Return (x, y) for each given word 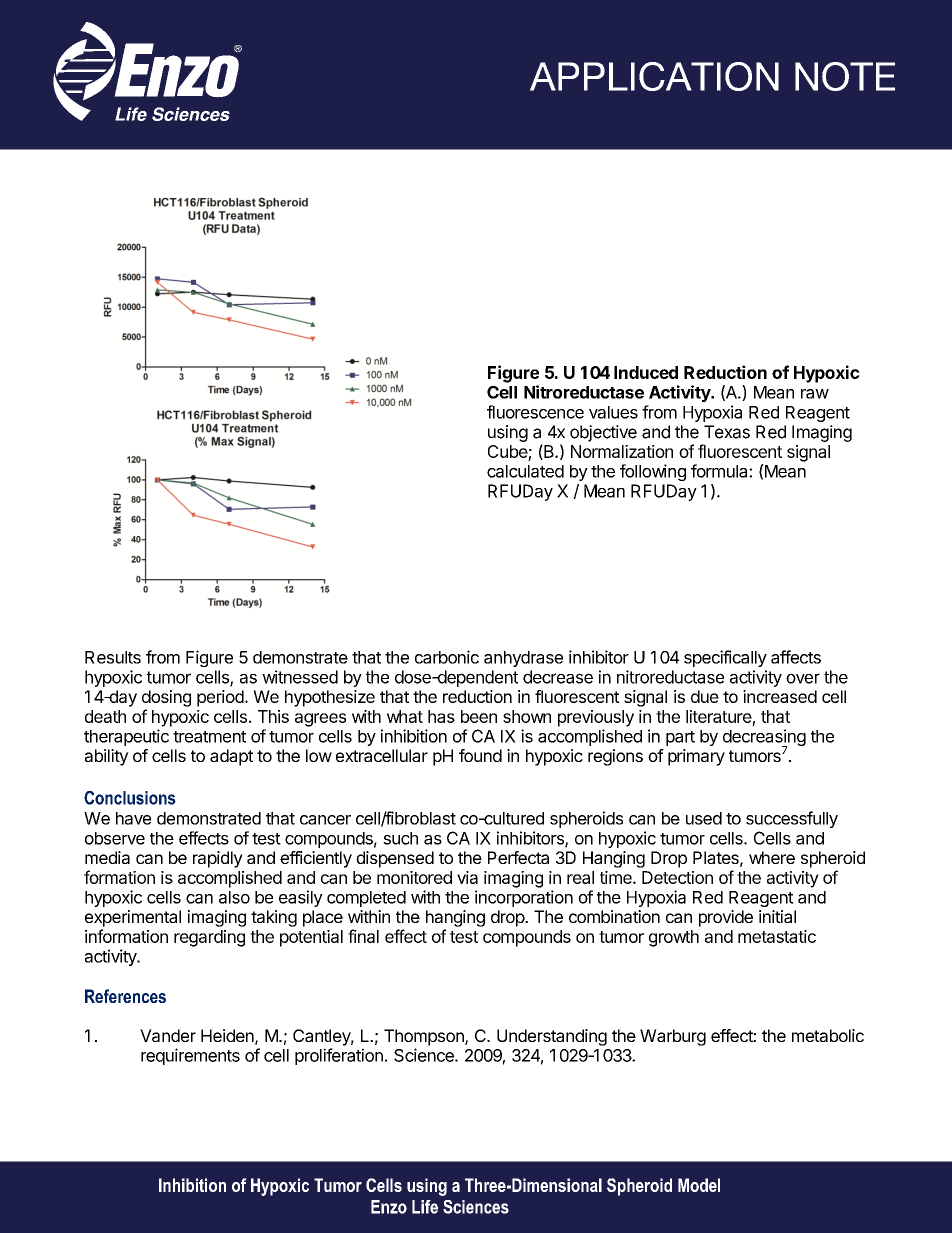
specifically (725, 658)
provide (726, 918)
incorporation (524, 898)
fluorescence (535, 412)
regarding (209, 938)
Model (699, 1185)
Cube (508, 453)
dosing (166, 698)
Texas (727, 432)
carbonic (447, 657)
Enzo (389, 1207)
